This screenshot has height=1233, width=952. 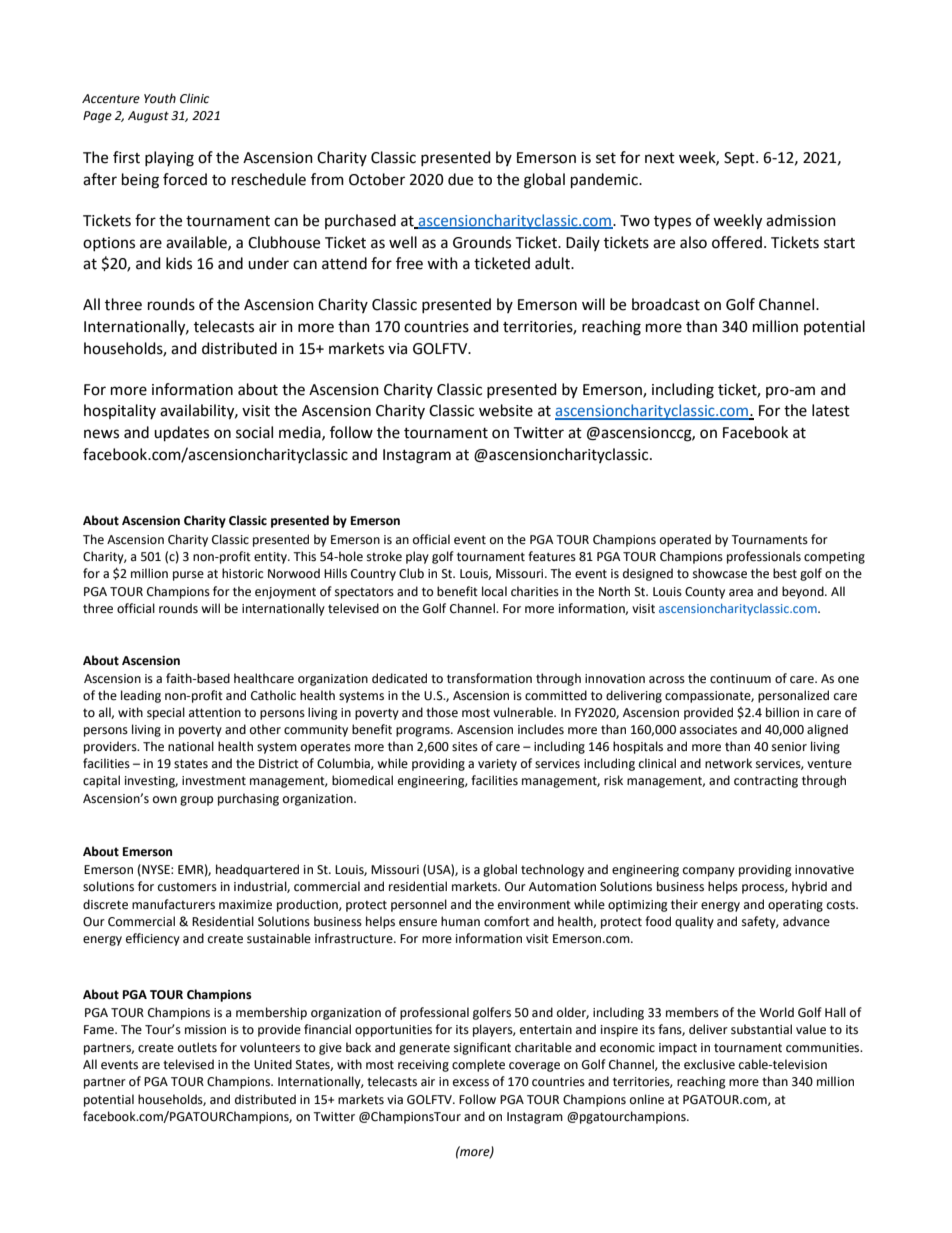 I want to click on outlets, so click(x=197, y=1047).
